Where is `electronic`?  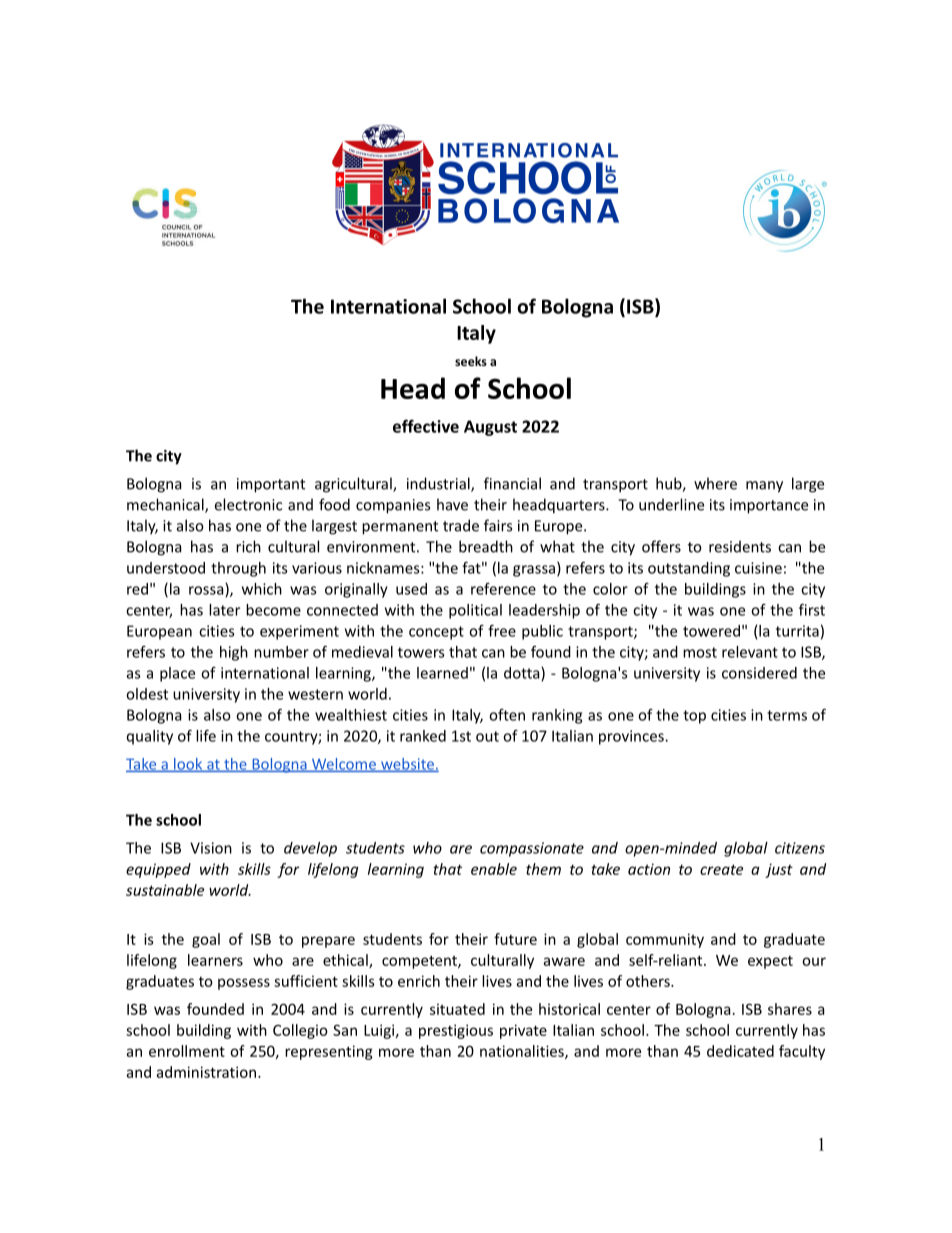
electronic is located at coordinates (248, 504).
